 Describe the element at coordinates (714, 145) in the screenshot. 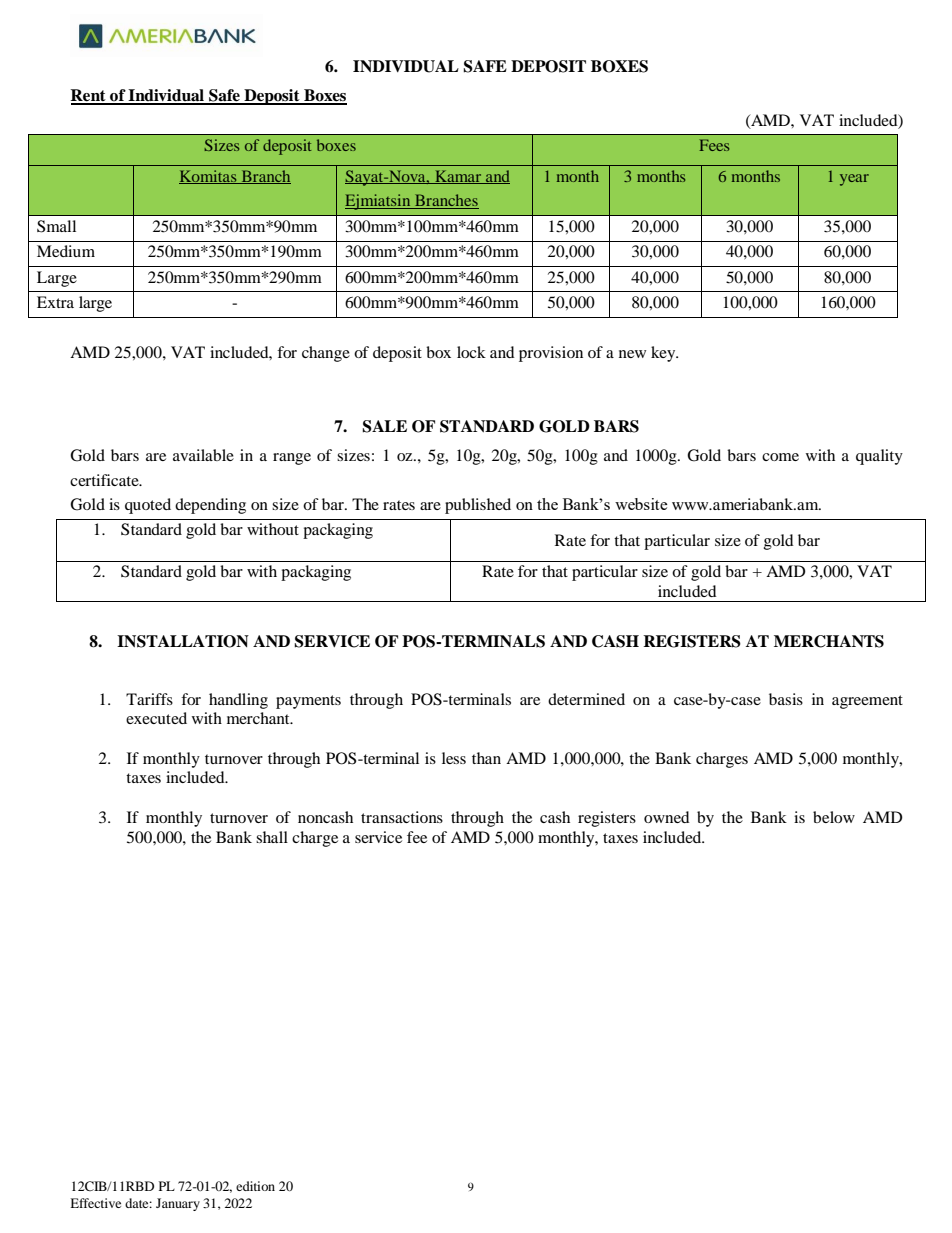

I see `Fees` at that location.
